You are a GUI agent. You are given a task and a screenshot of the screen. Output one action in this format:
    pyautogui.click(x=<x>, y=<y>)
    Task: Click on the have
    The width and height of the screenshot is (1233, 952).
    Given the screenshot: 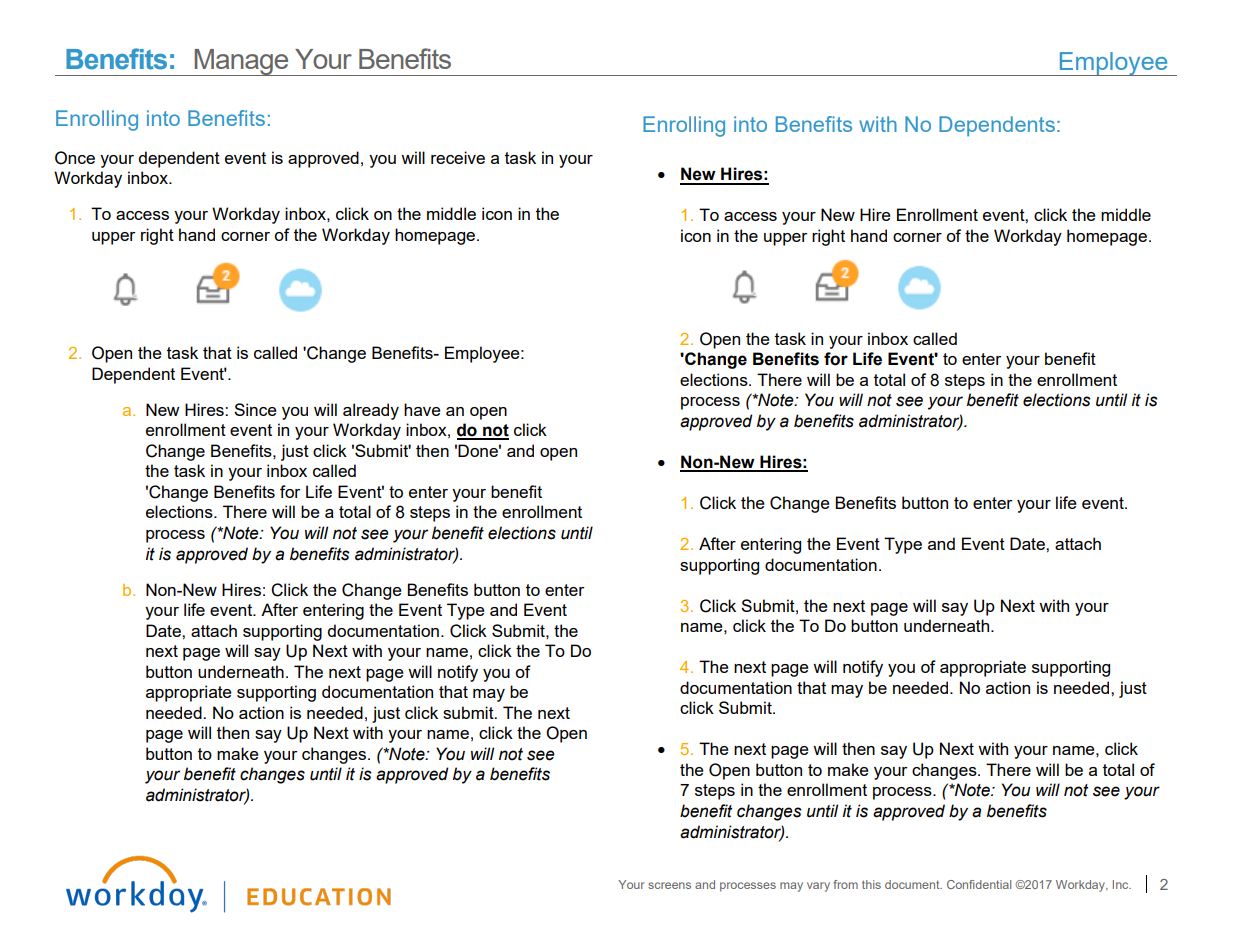 What is the action you would take?
    pyautogui.click(x=422, y=409)
